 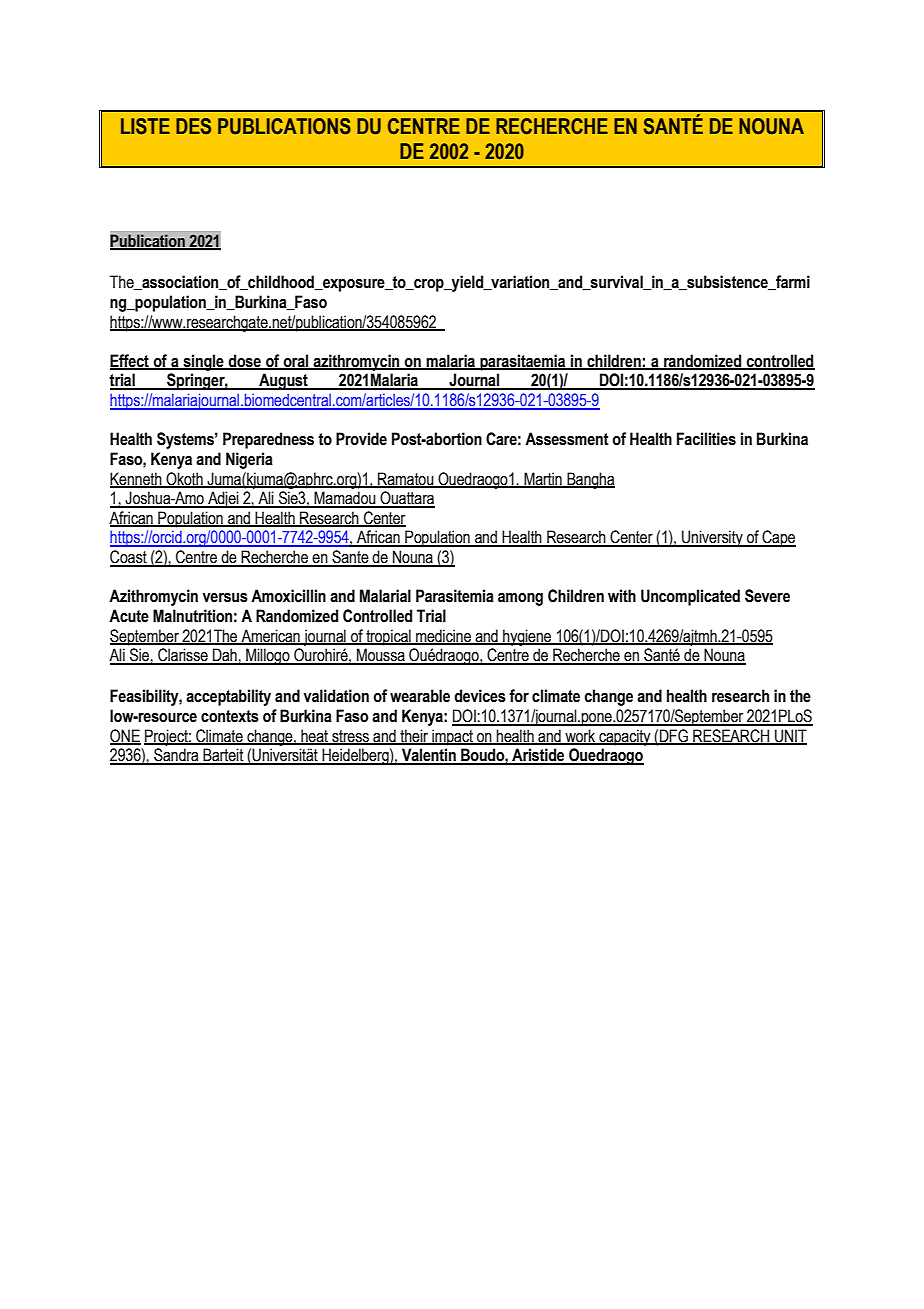 What do you see at coordinates (245, 361) in the screenshot?
I see `dose` at bounding box center [245, 361].
